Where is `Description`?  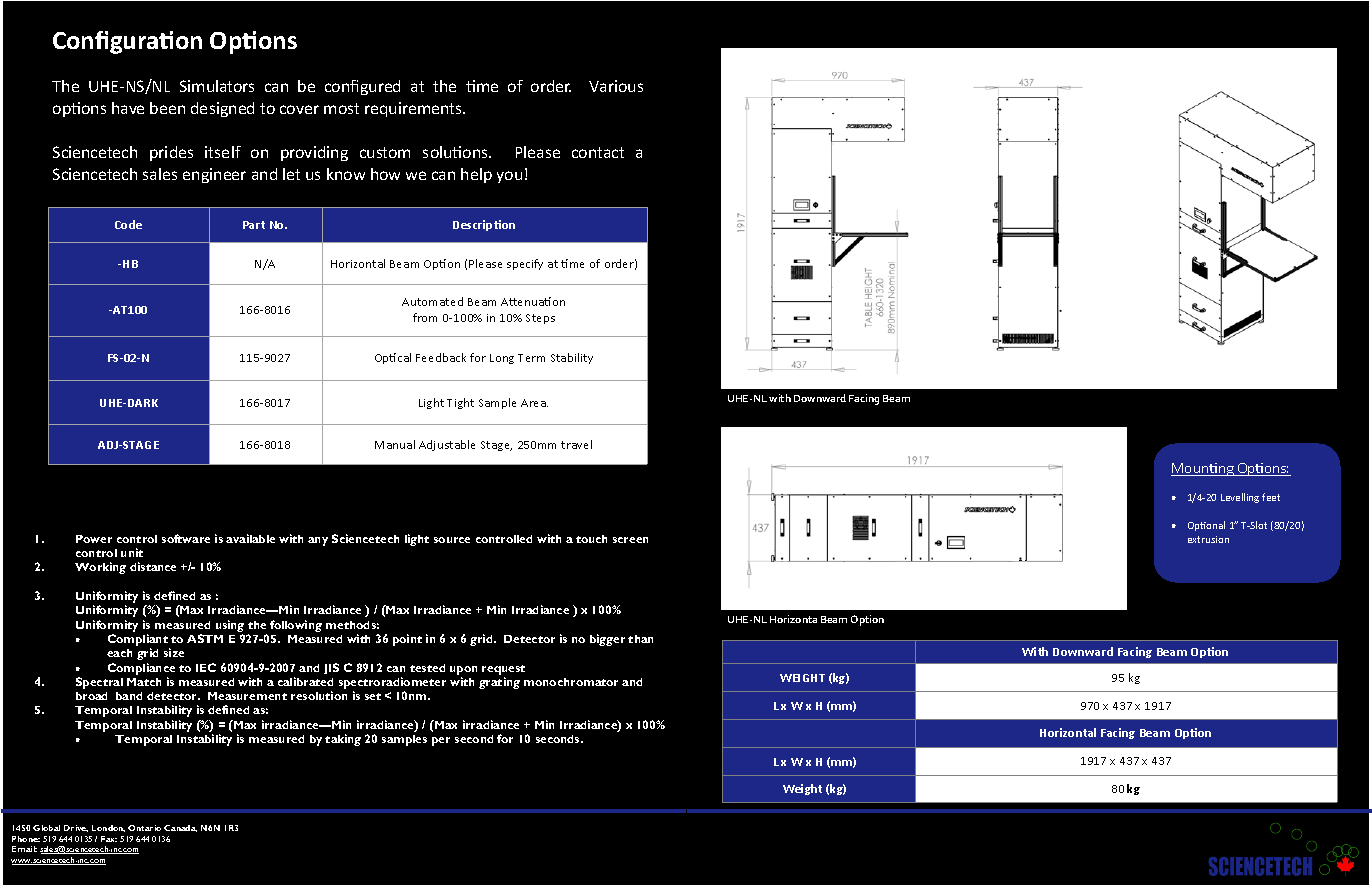
Description is located at coordinates (484, 225).
